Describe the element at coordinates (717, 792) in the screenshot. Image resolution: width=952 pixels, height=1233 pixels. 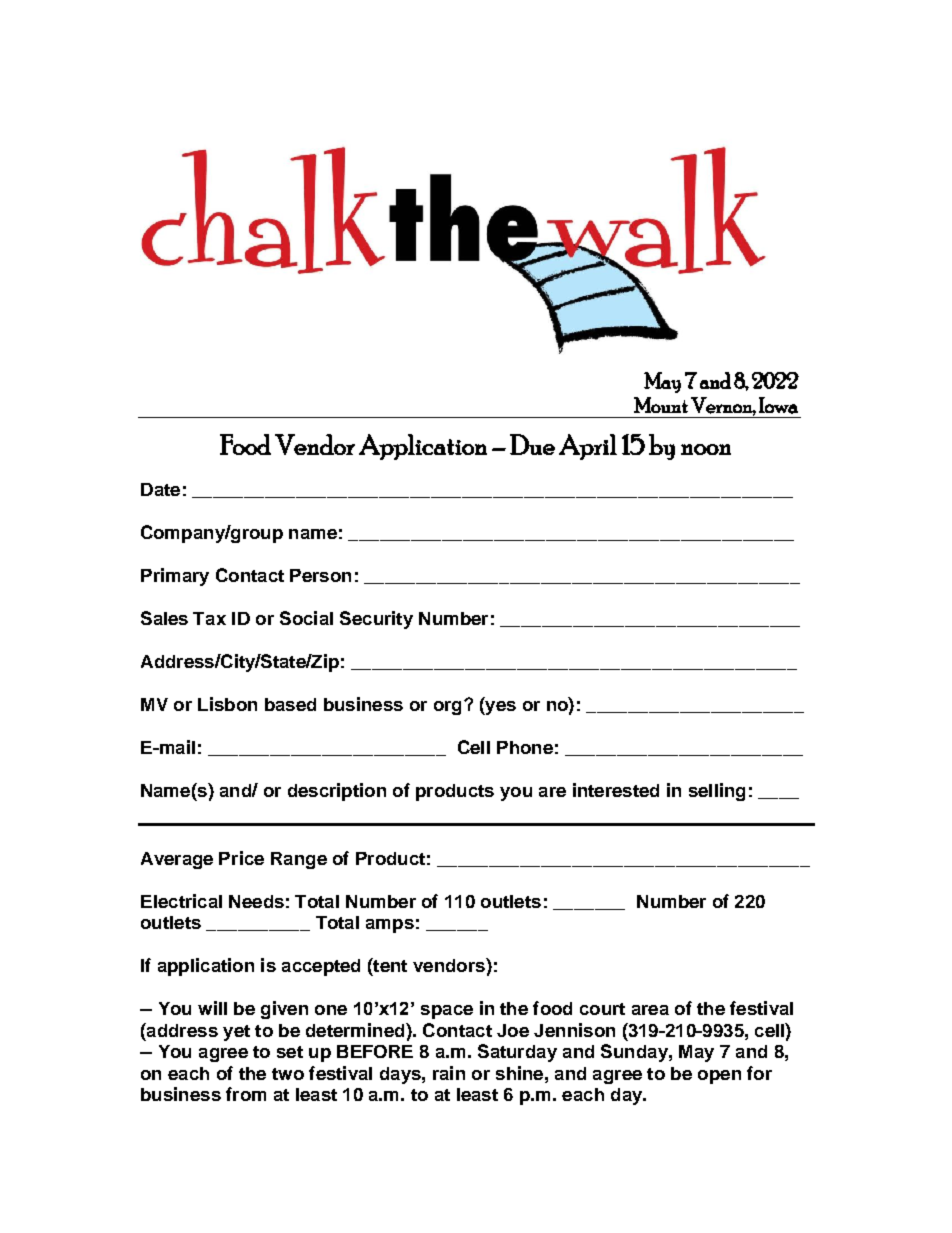
I see `selling` at that location.
